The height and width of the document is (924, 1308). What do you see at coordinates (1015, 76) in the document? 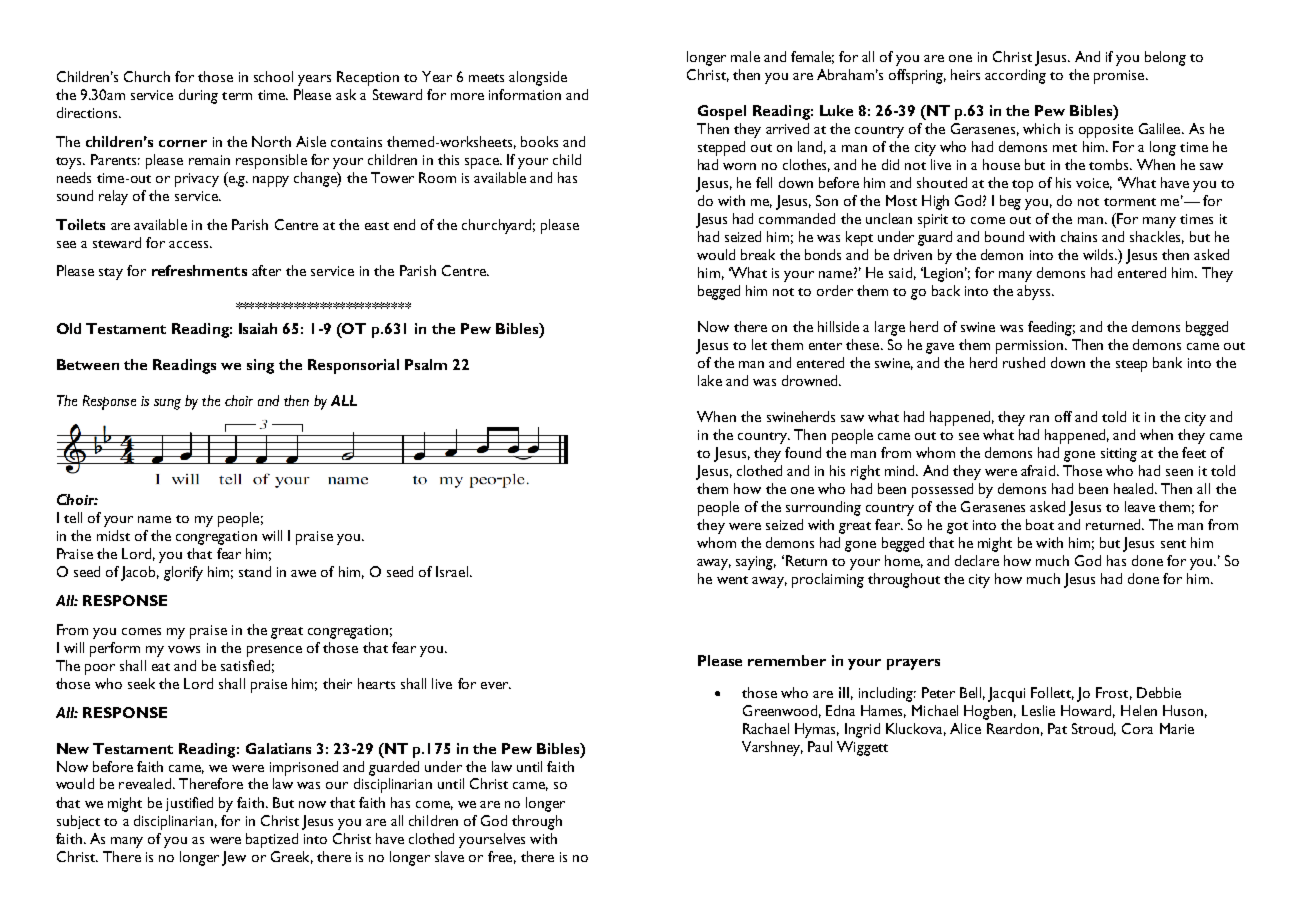
I see `according` at bounding box center [1015, 76].
